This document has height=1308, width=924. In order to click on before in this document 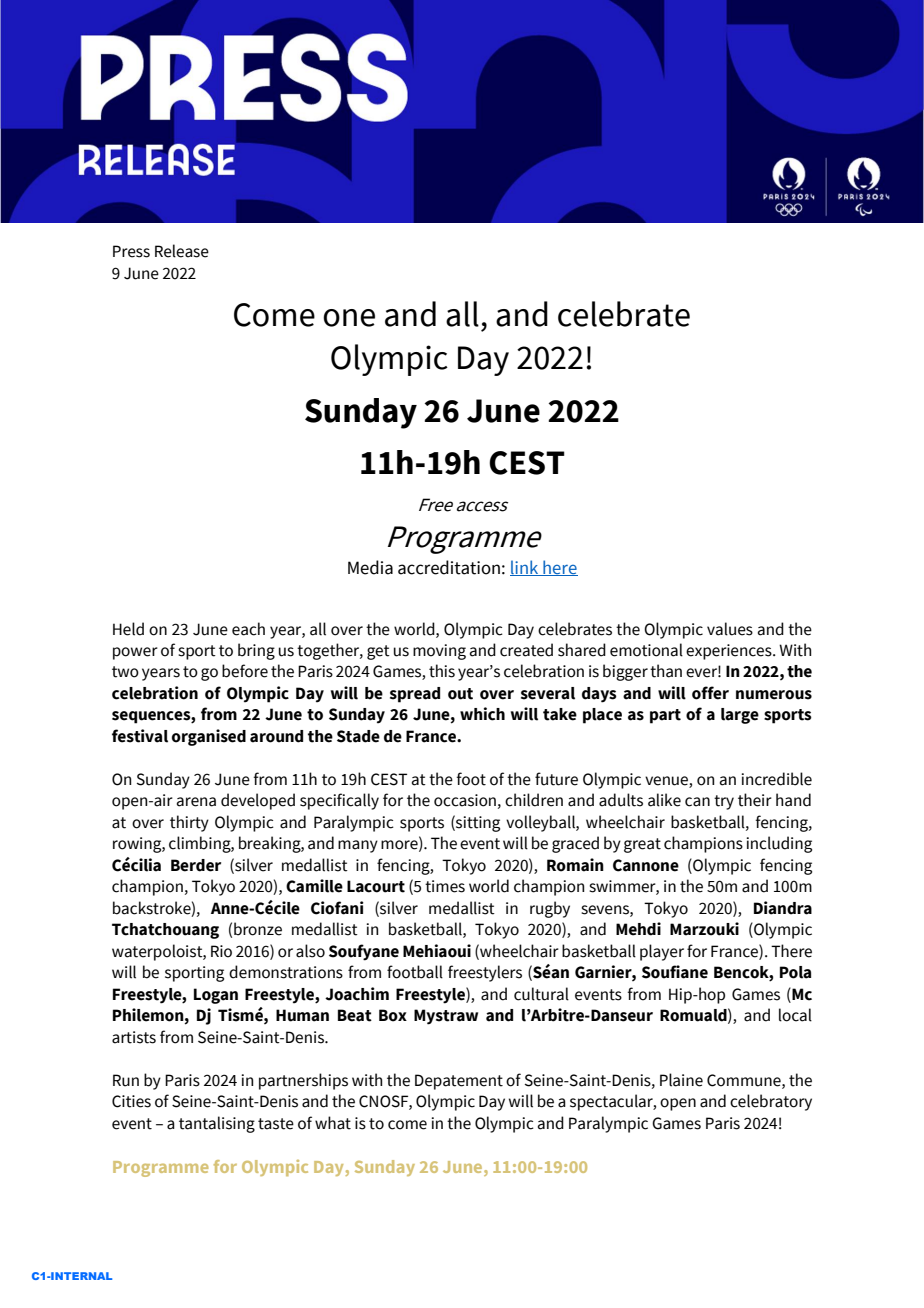, I will do `click(245, 671)`.
